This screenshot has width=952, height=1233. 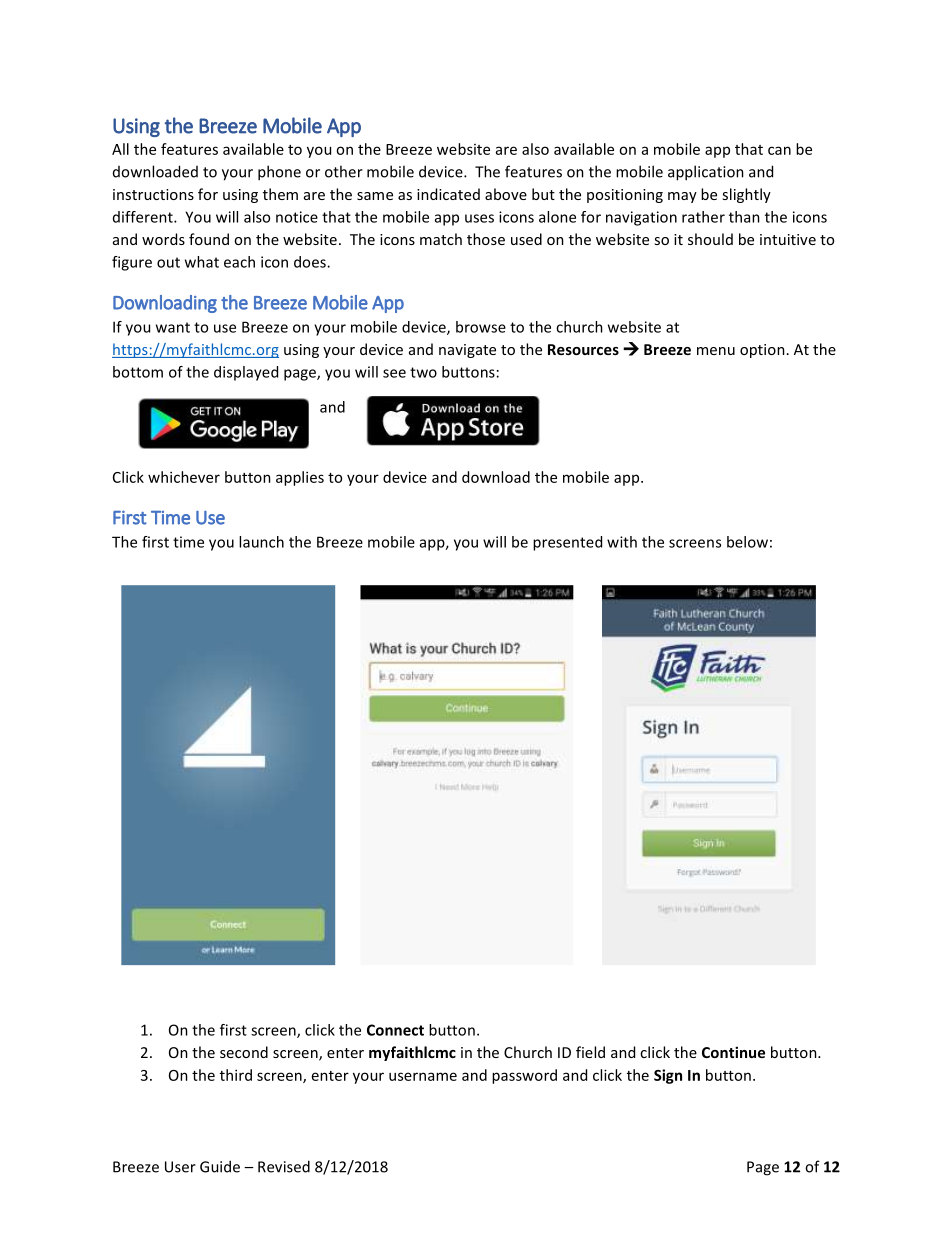 What do you see at coordinates (467, 351) in the screenshot?
I see `navigate` at bounding box center [467, 351].
